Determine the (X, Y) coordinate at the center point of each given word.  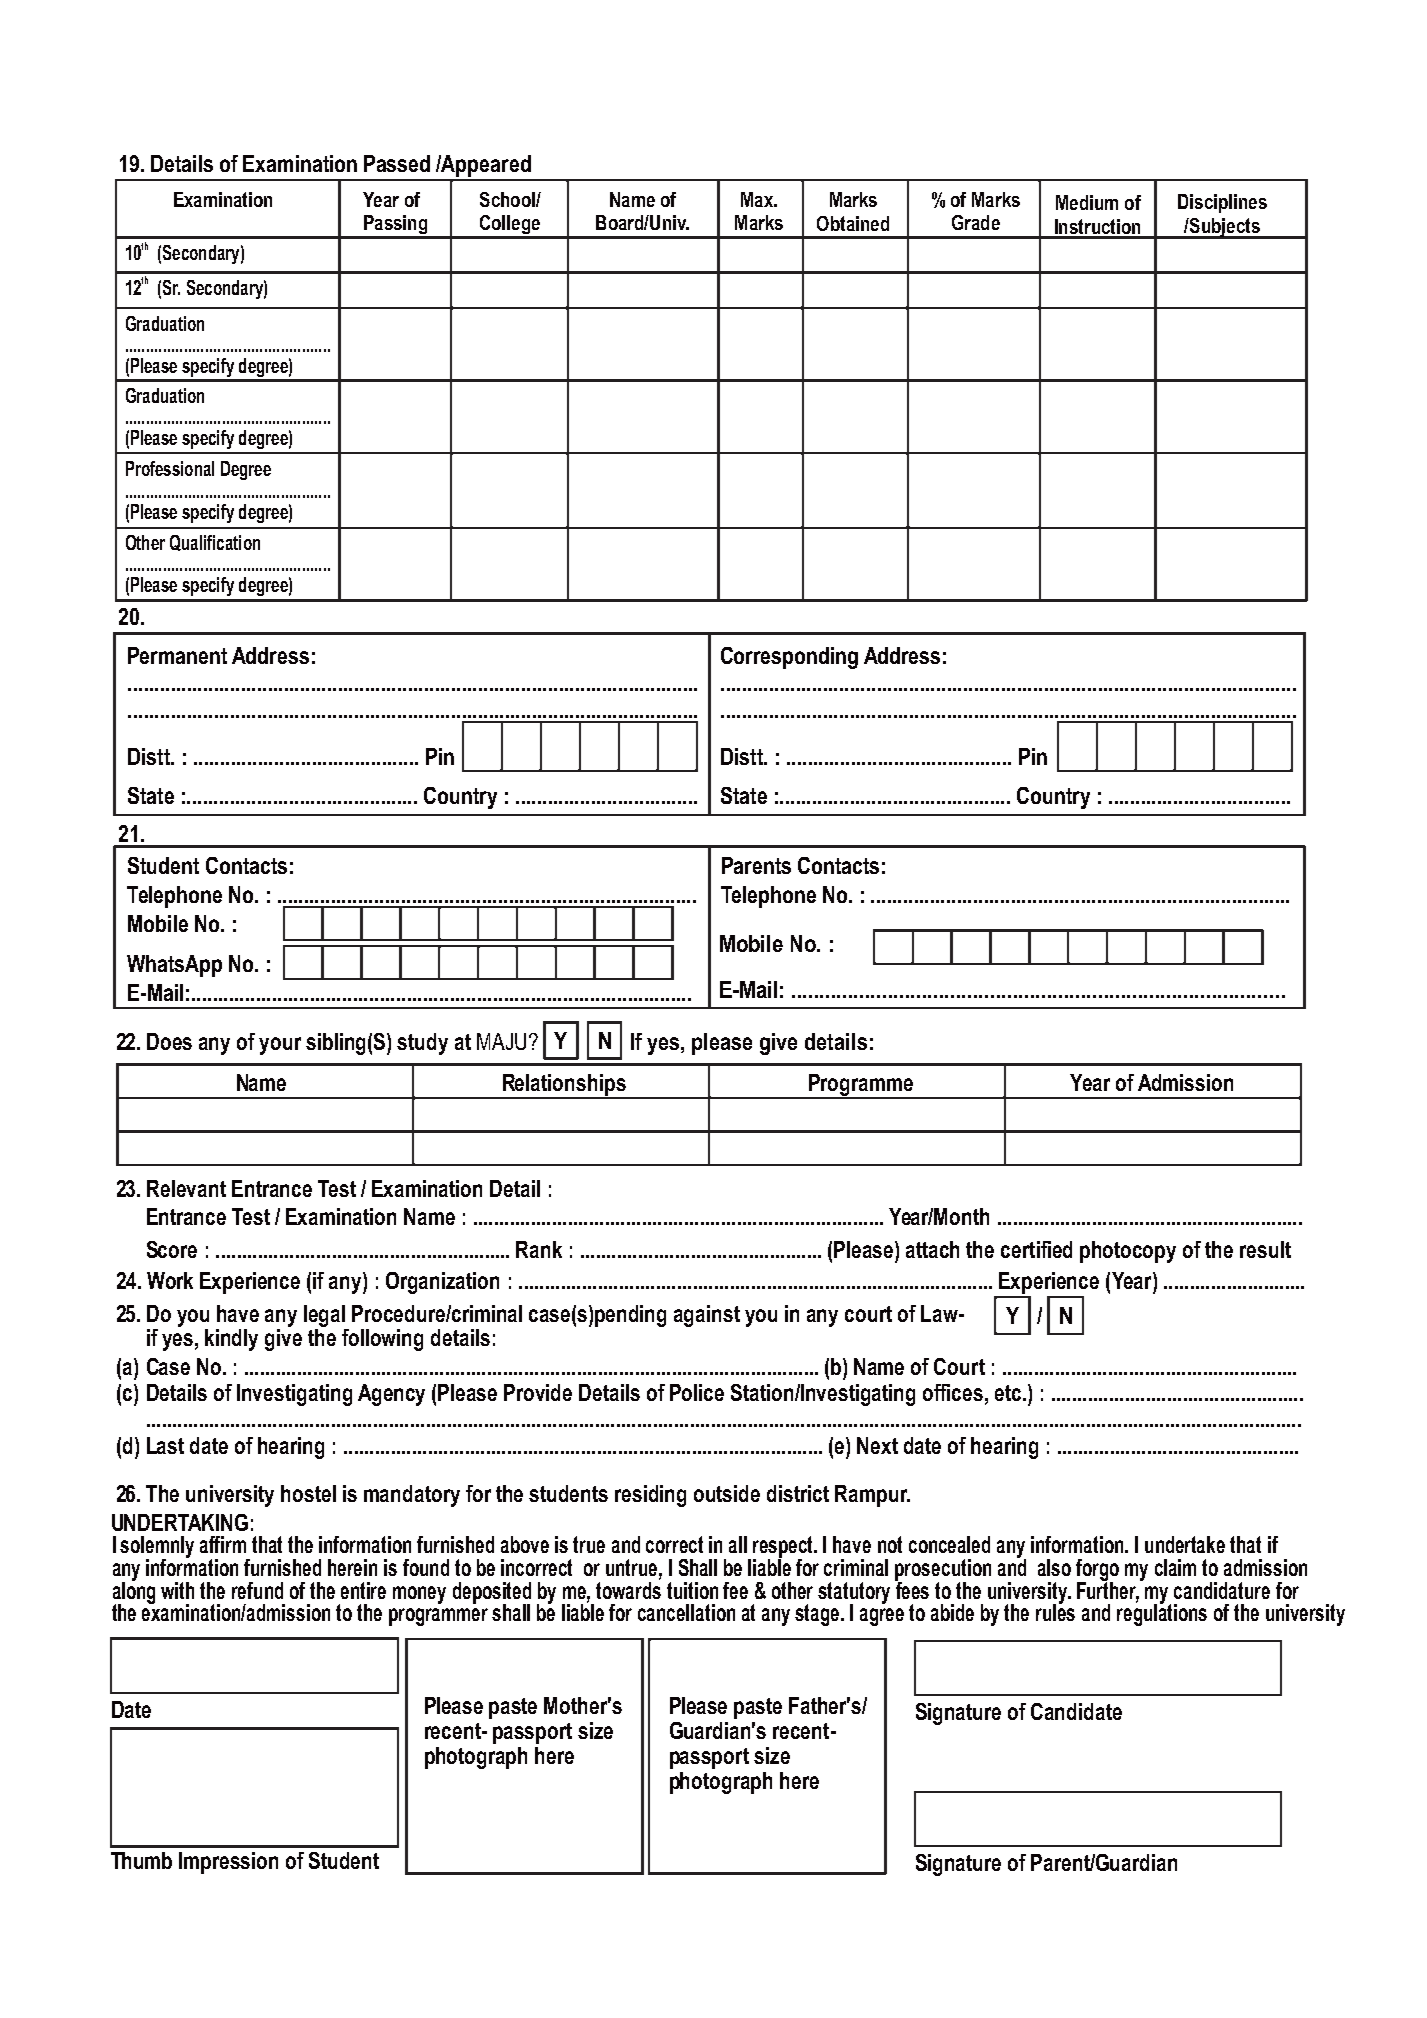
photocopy (1128, 1252)
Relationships (564, 1086)
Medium (1087, 202)
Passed (397, 163)
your (280, 1046)
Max (758, 199)
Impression (228, 1863)
